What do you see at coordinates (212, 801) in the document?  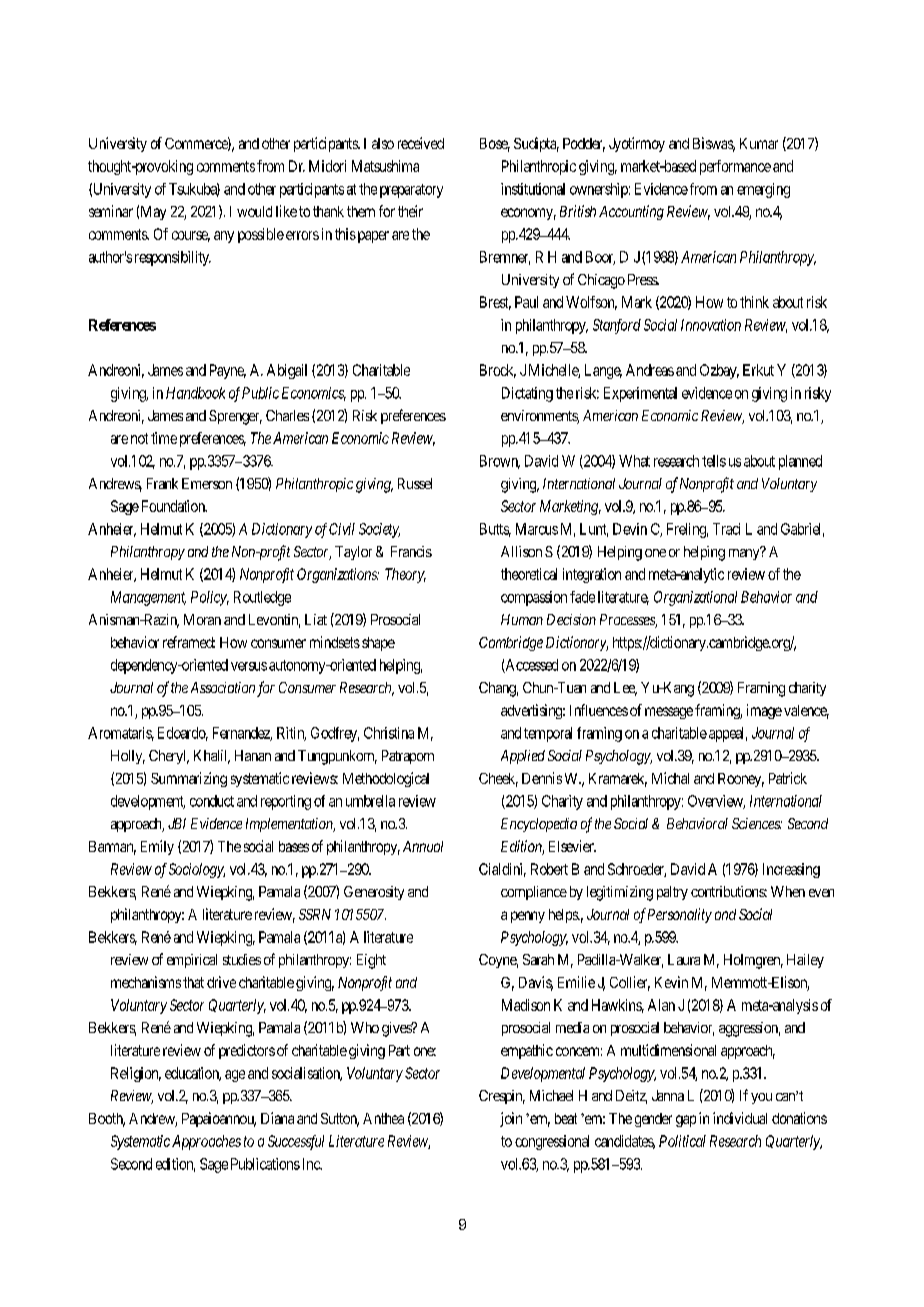 I see `conduct` at bounding box center [212, 801].
